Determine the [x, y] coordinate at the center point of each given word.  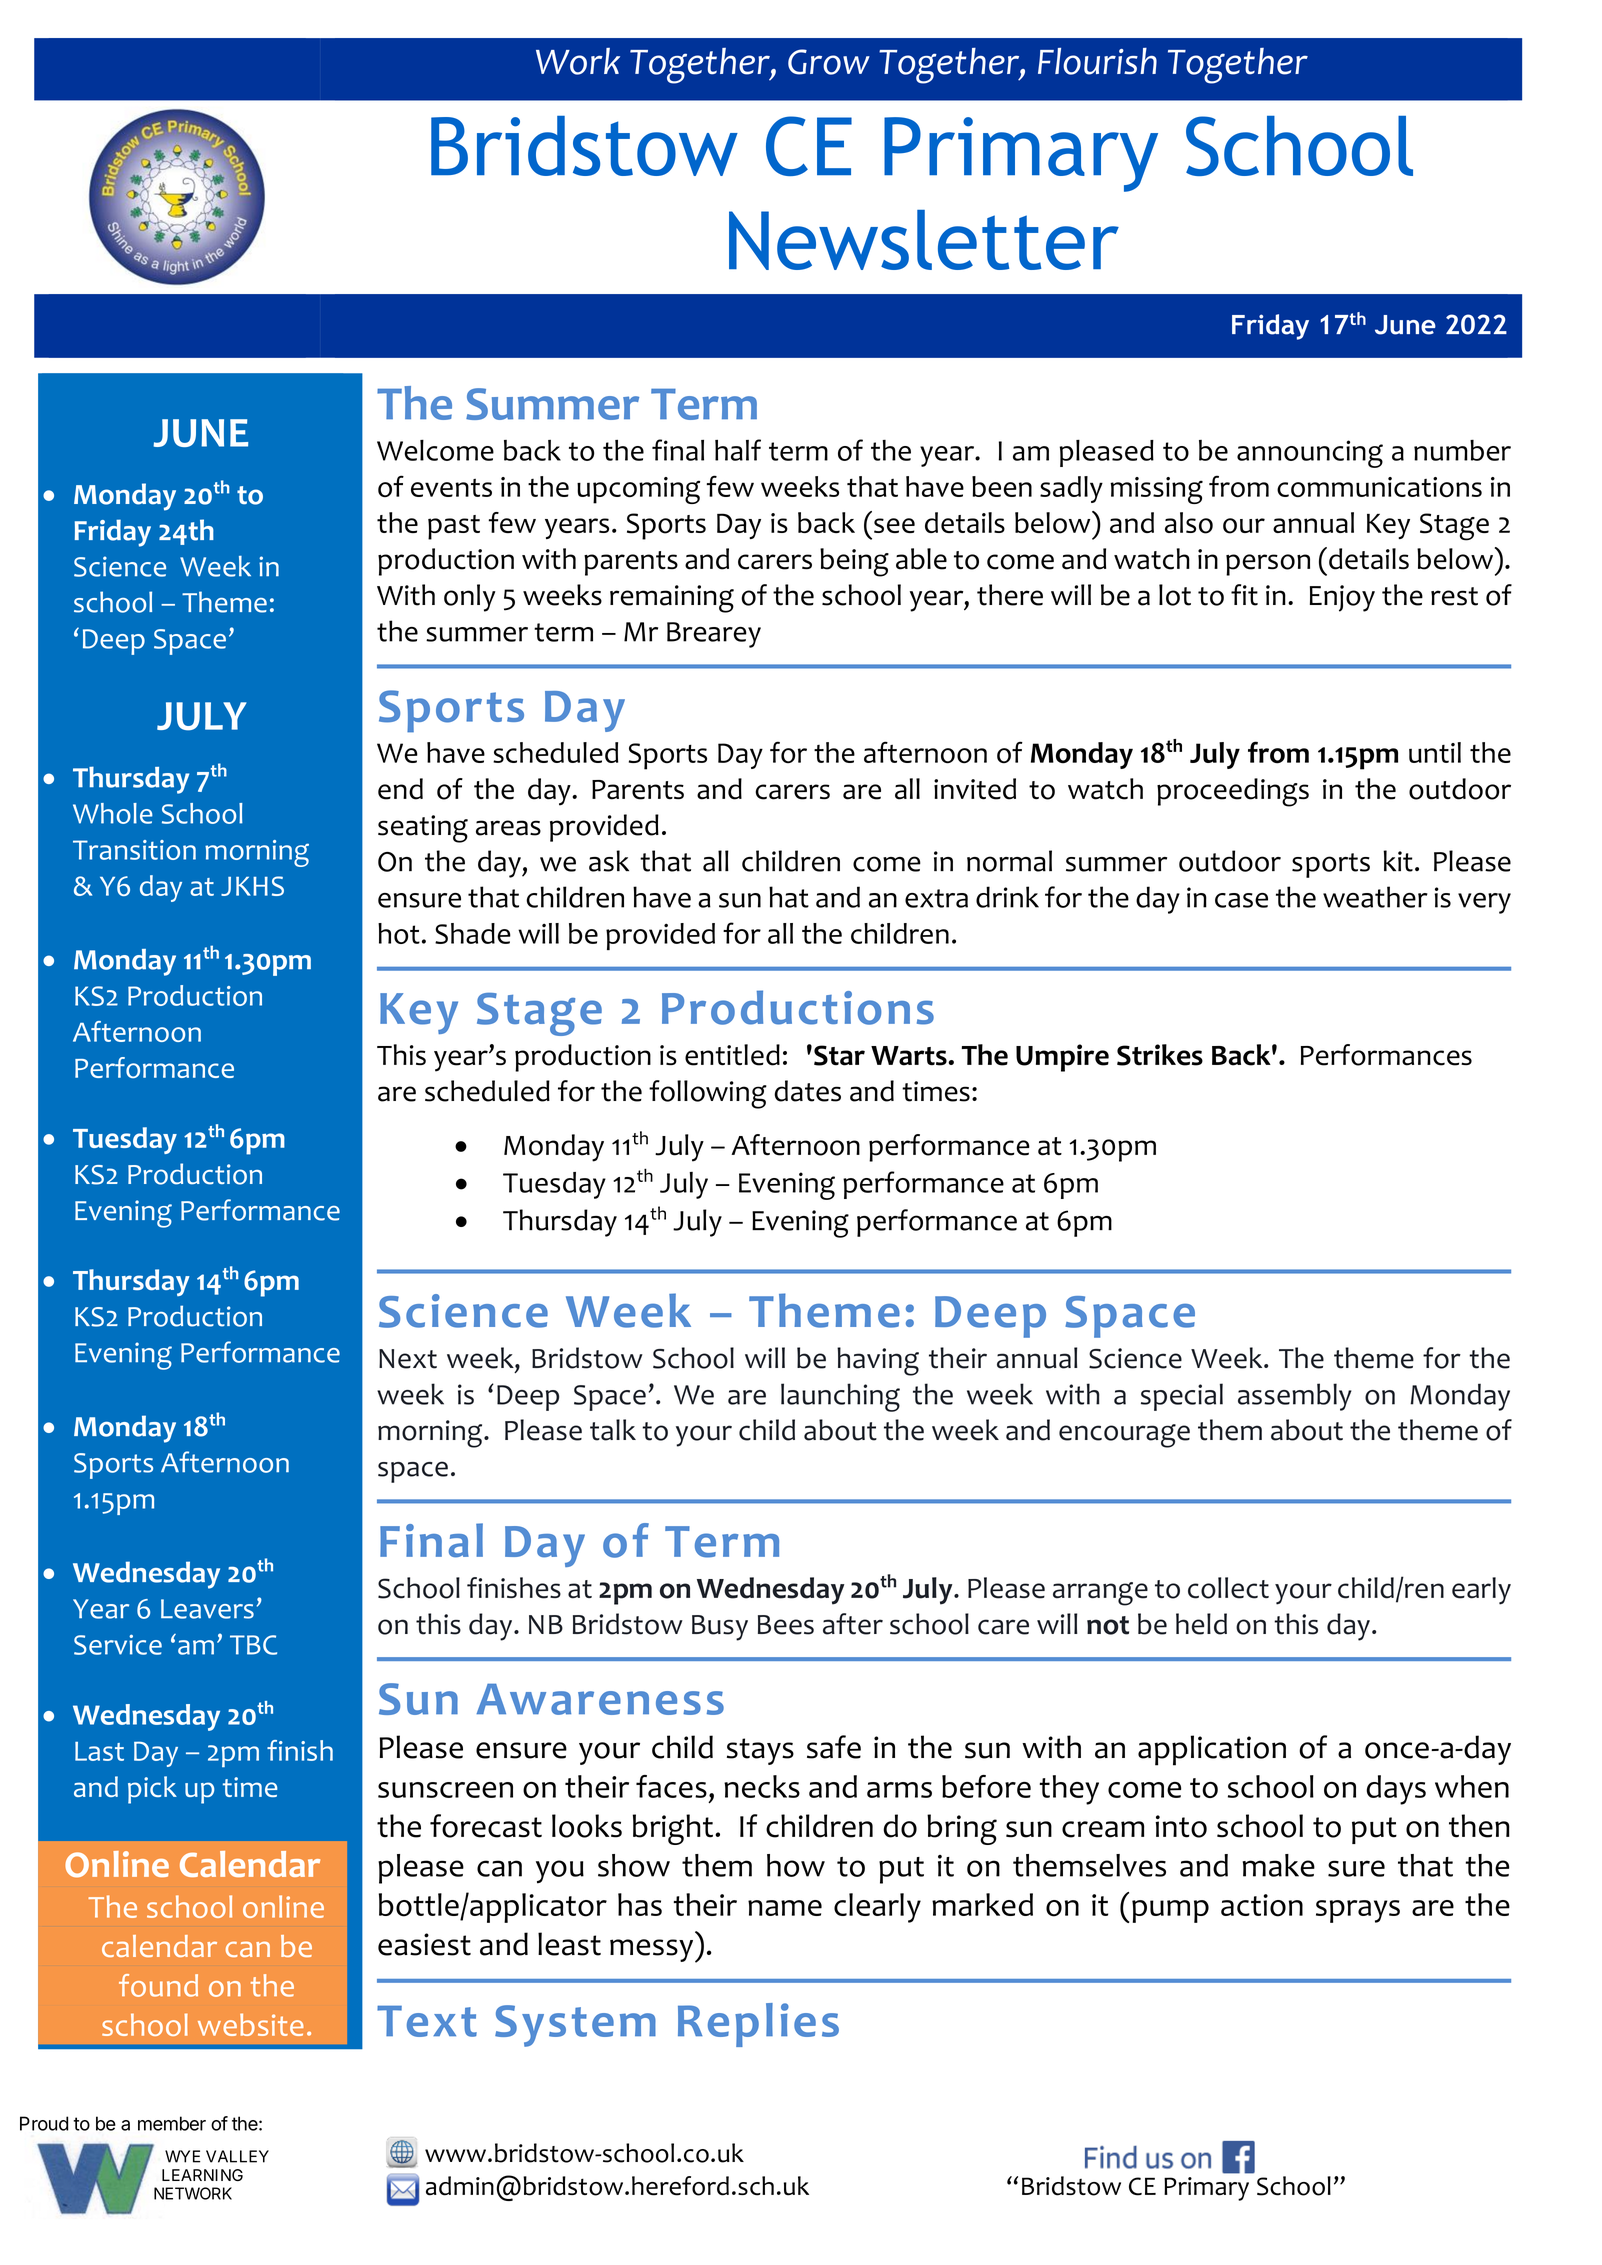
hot [399, 933]
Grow [829, 62]
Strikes [1160, 1055]
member [172, 2123]
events [451, 488]
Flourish [1097, 61]
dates [807, 1091]
